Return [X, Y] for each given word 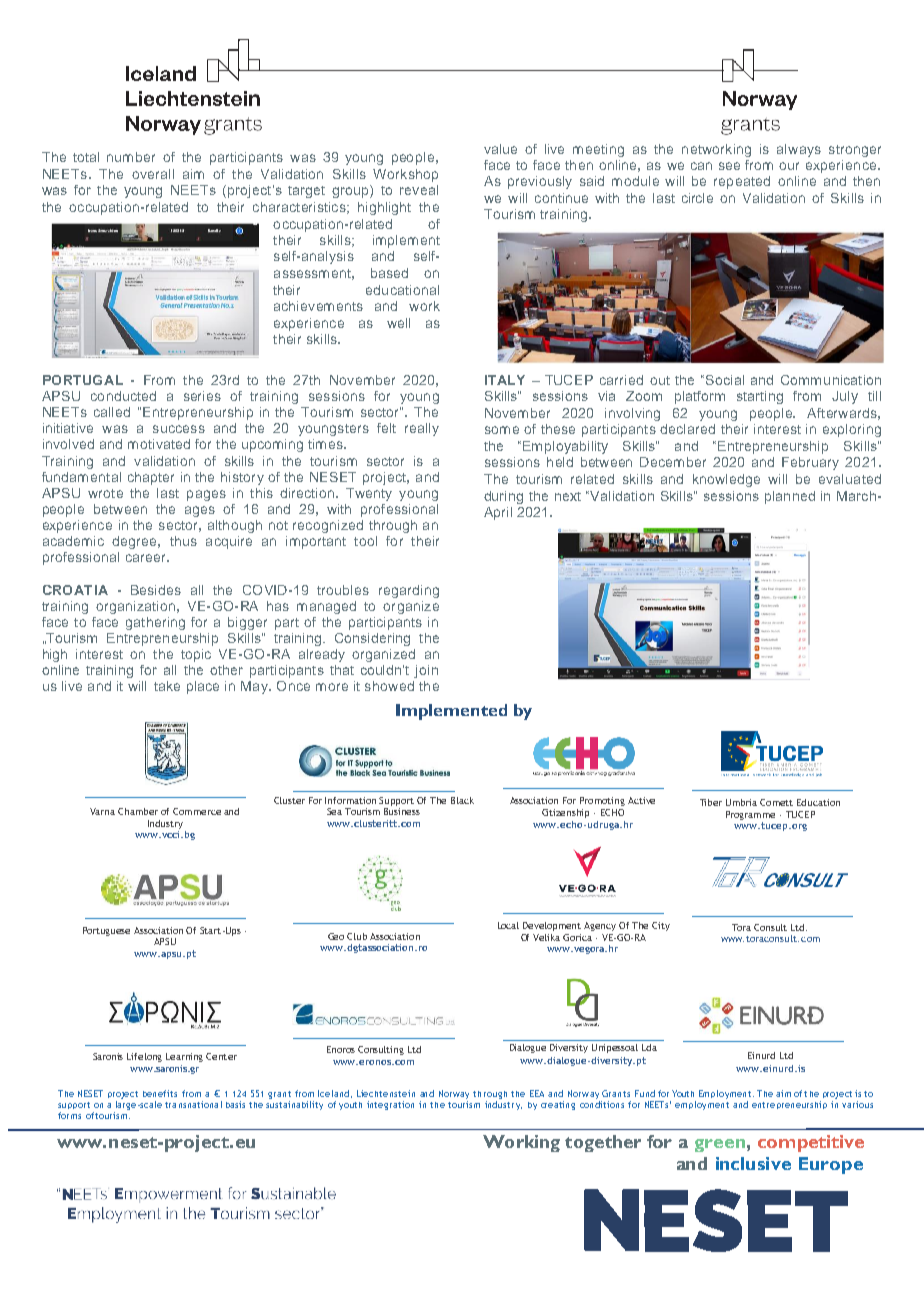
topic [196, 655]
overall [153, 174]
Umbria [741, 802]
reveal [419, 190]
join [426, 671]
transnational [193, 1104]
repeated [742, 182]
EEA [537, 1093]
